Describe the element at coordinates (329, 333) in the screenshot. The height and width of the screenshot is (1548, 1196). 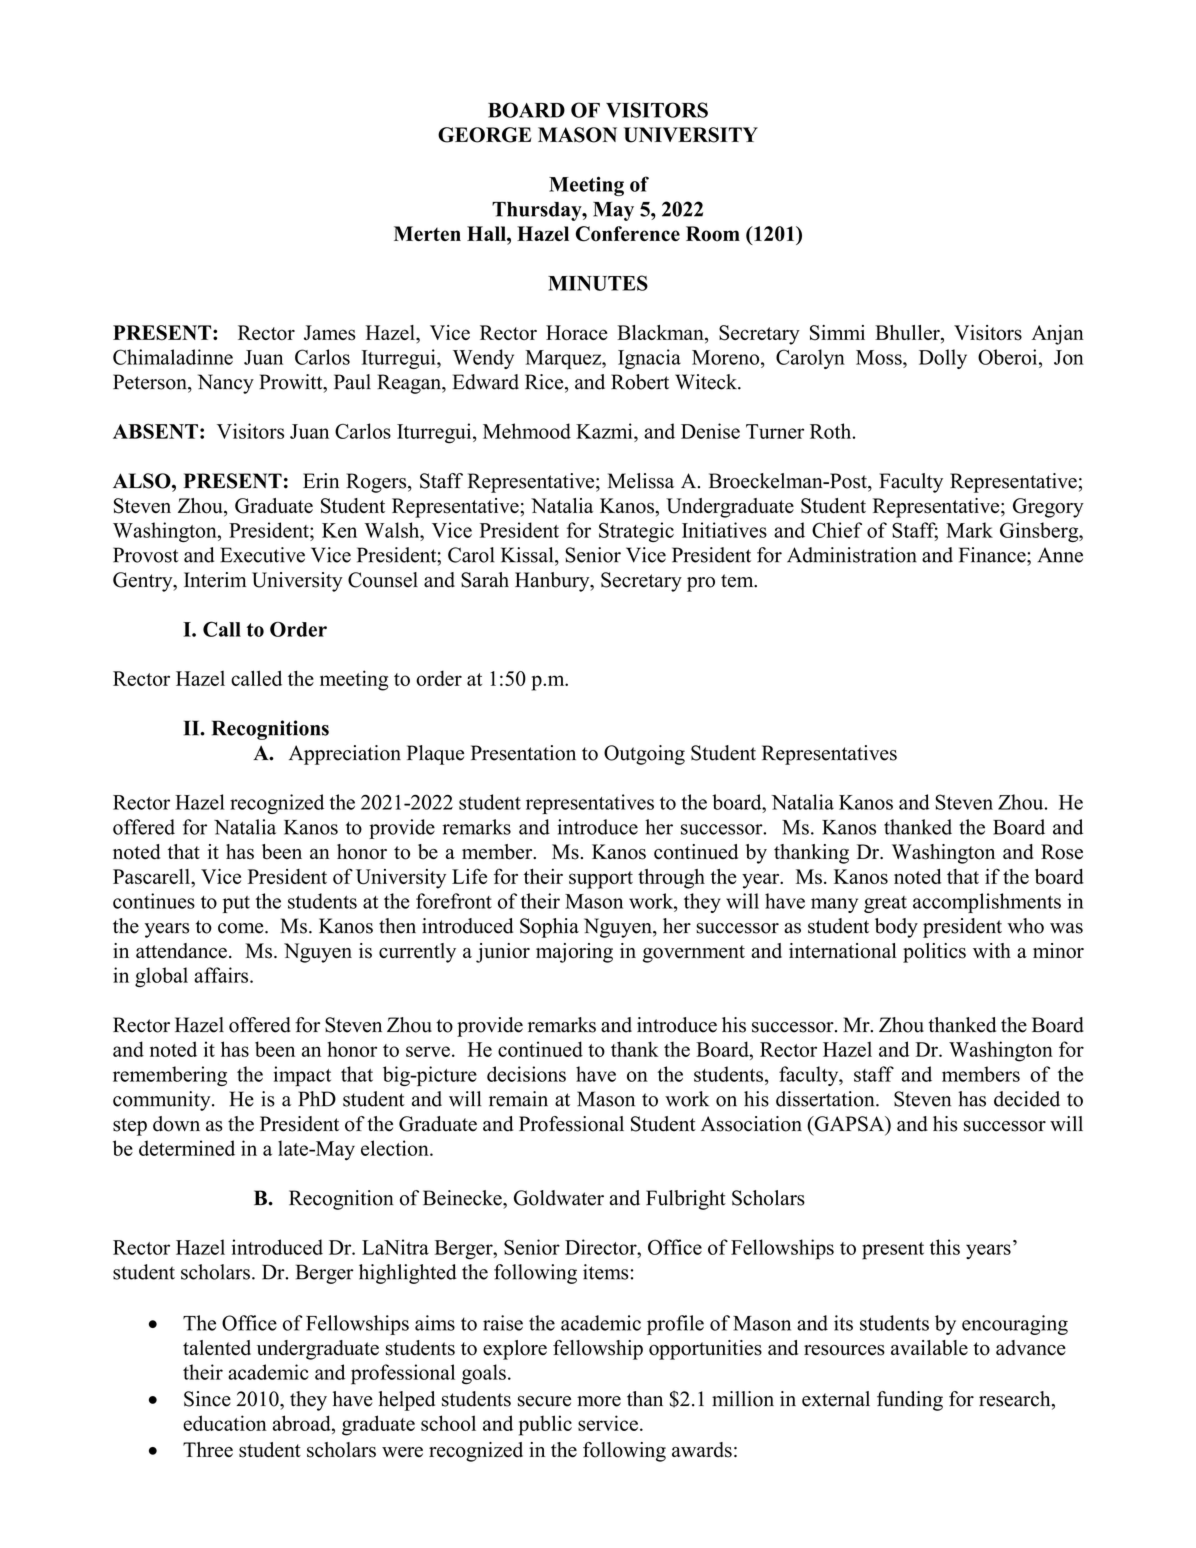
I see `James` at that location.
